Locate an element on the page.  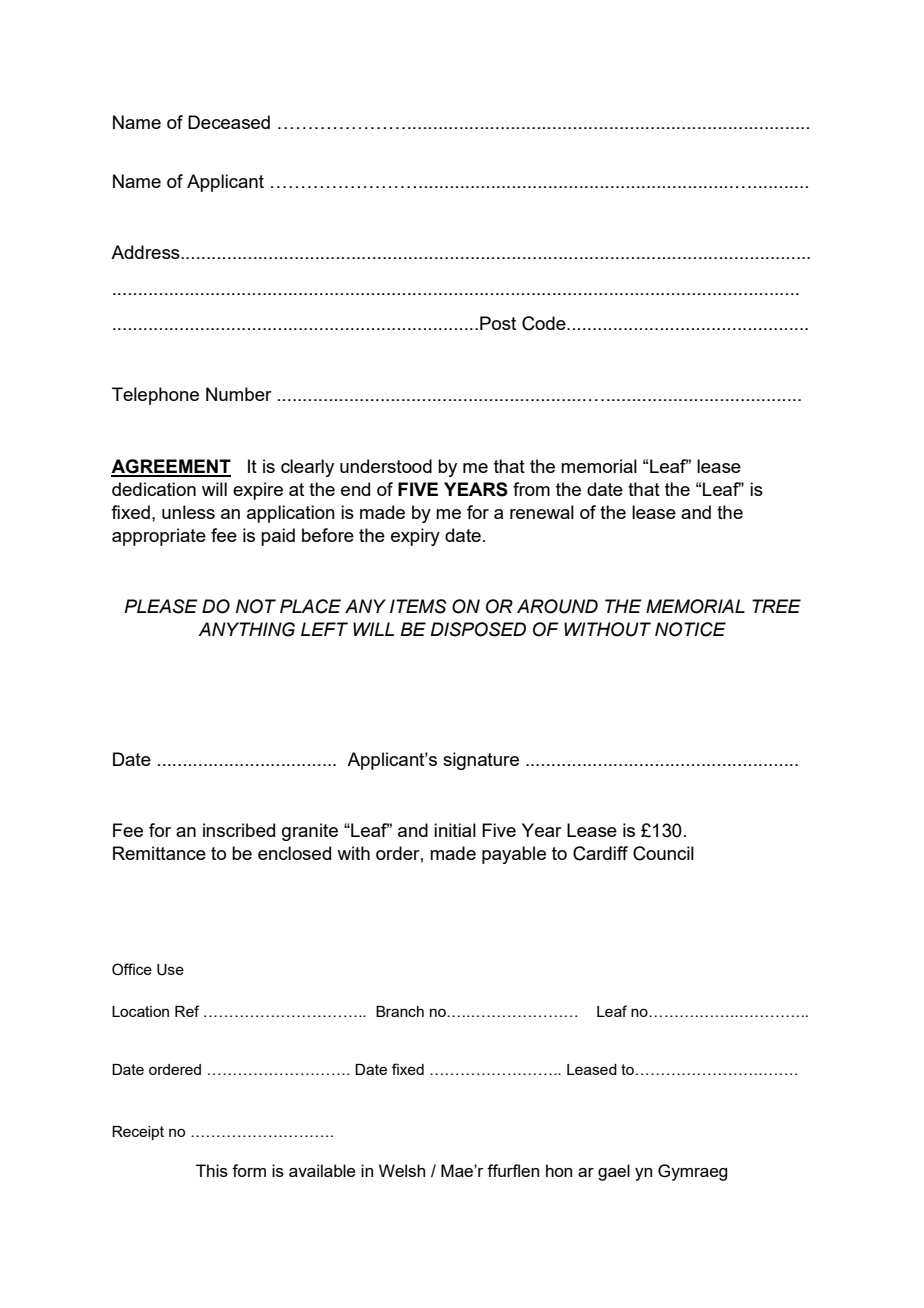
inscribed is located at coordinates (239, 830).
